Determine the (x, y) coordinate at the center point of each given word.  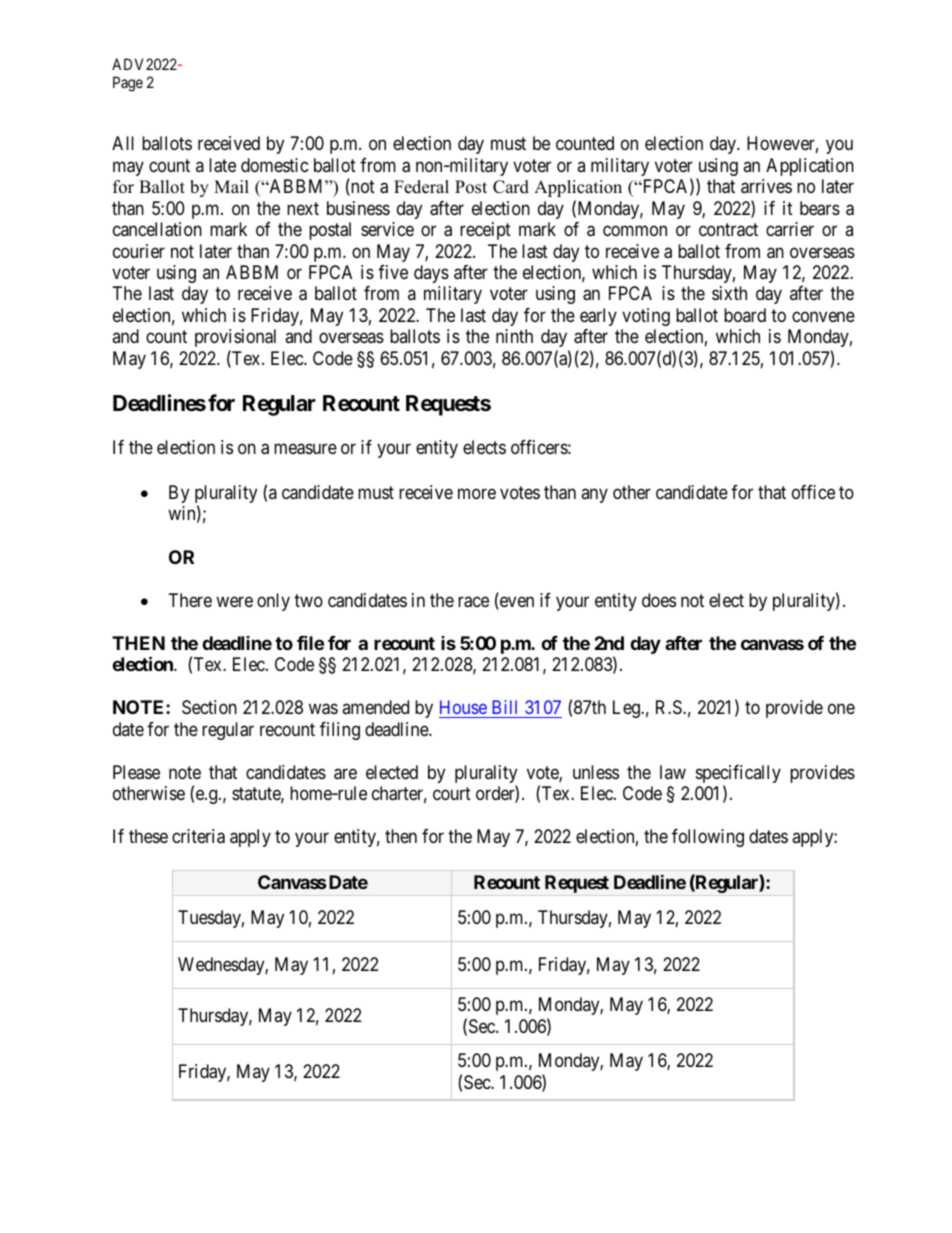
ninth (514, 336)
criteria (198, 836)
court (452, 794)
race (473, 602)
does (659, 600)
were (234, 601)
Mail (231, 186)
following (708, 838)
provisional (235, 338)
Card (511, 187)
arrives (766, 186)
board (745, 315)
